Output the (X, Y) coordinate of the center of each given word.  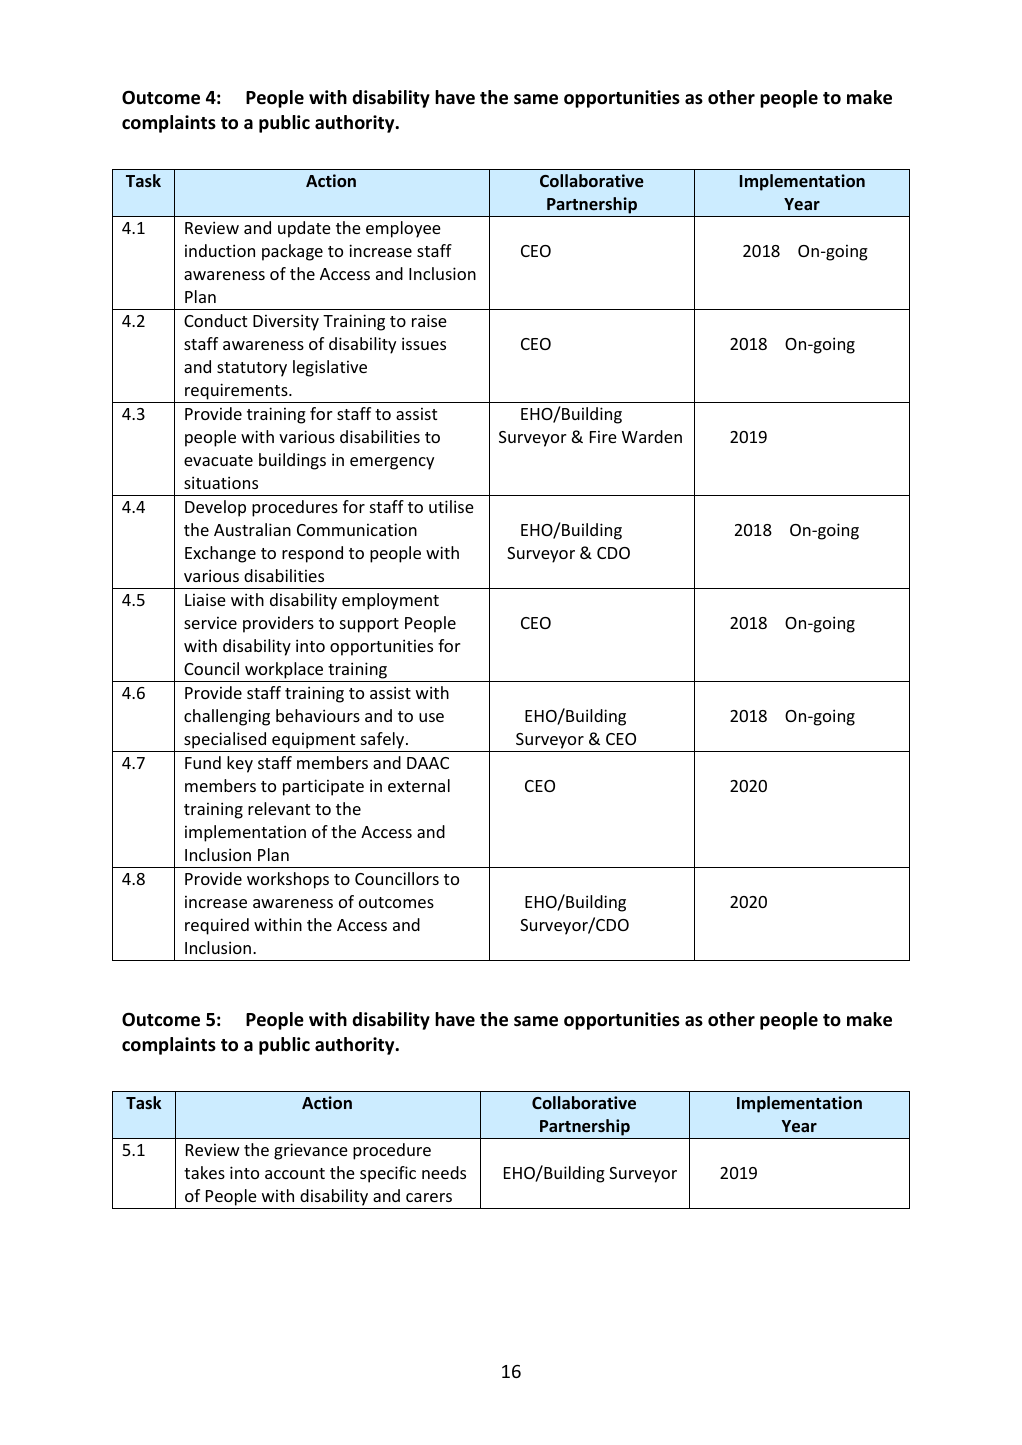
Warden (652, 436)
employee (403, 229)
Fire (603, 437)
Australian (252, 529)
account (295, 1173)
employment (390, 601)
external (419, 785)
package (292, 252)
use (431, 717)
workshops (288, 880)
